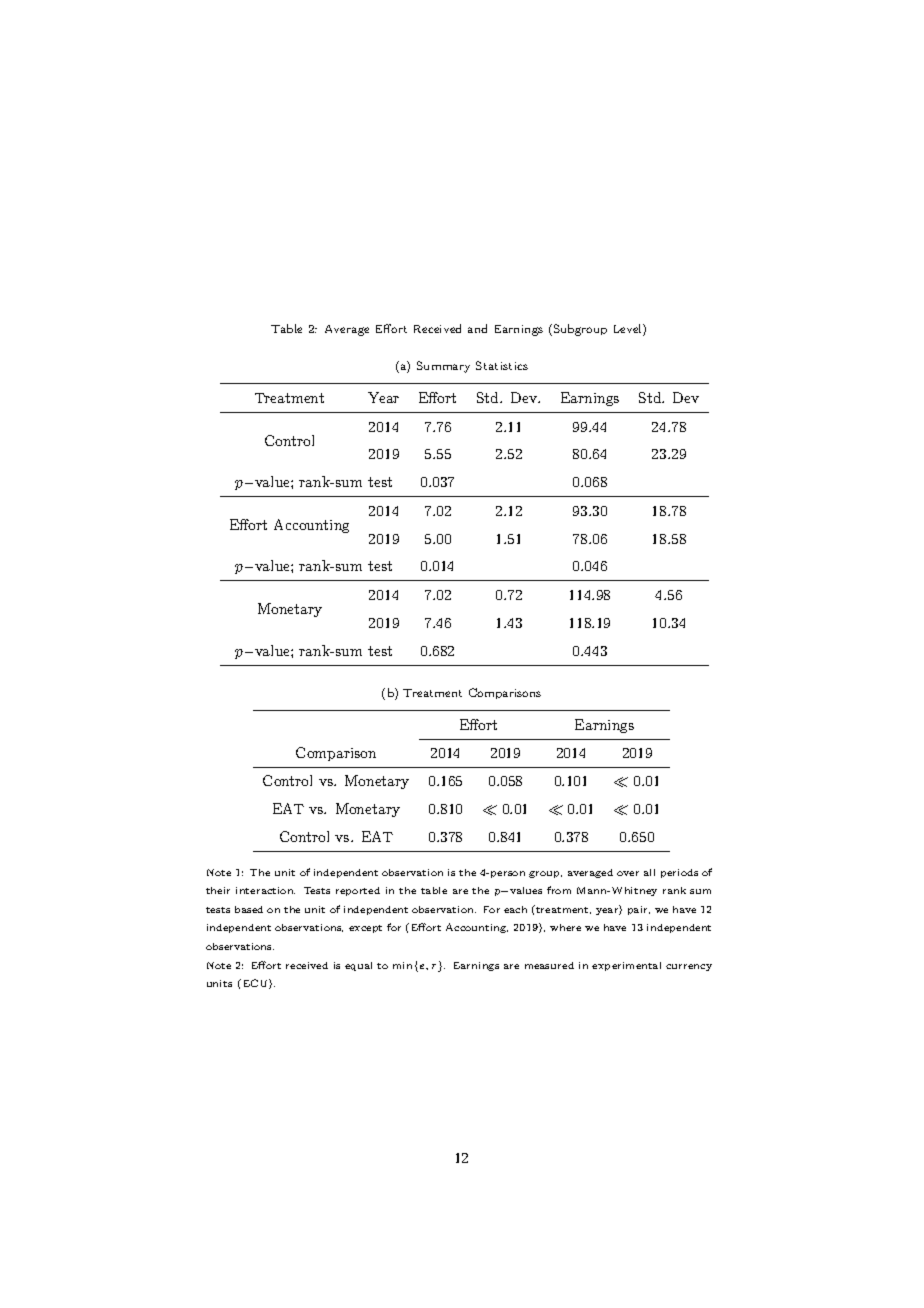 Image resolution: width=924 pixels, height=1308 pixels. What do you see at coordinates (628, 873) in the screenshot?
I see `over` at bounding box center [628, 873].
